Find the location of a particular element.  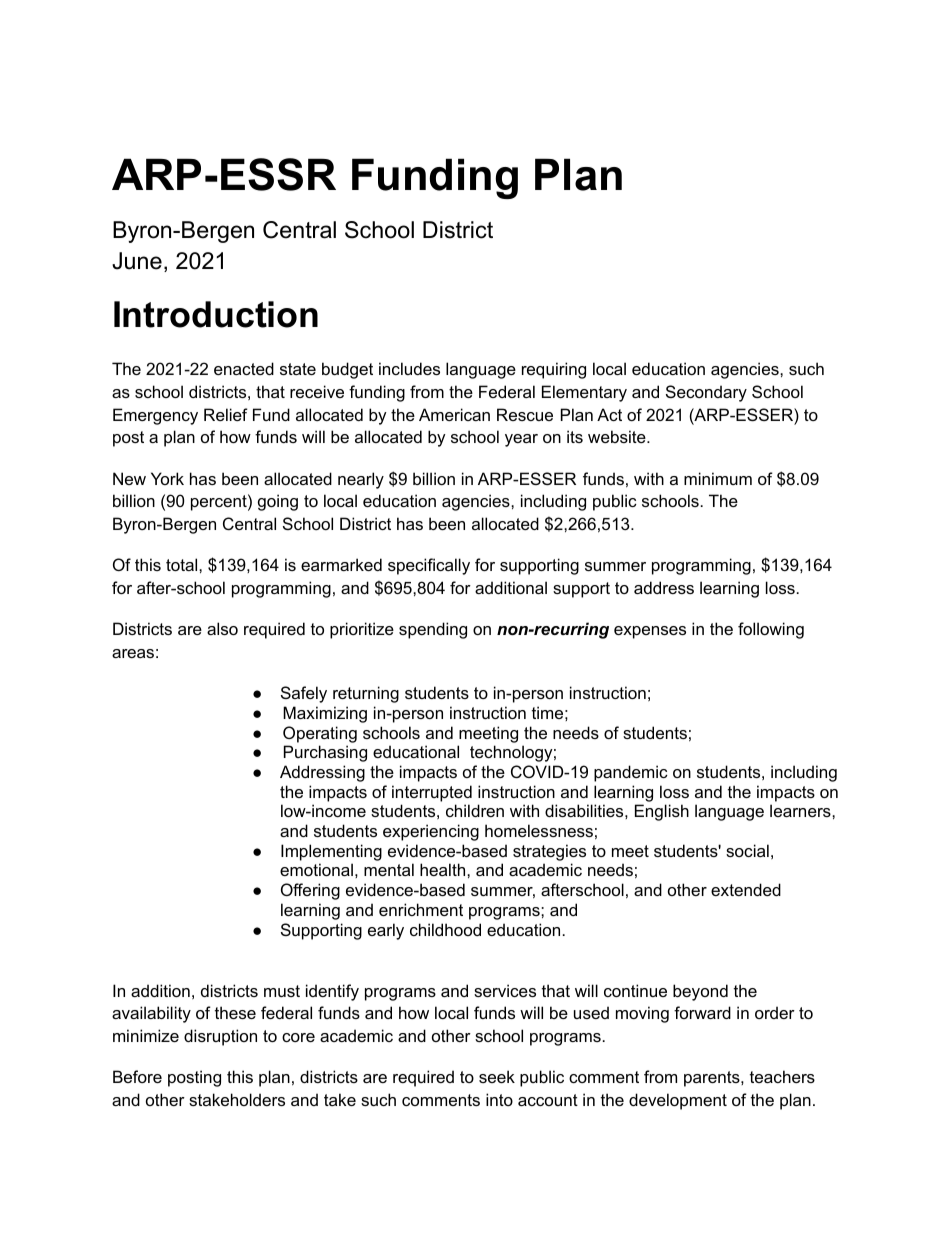

following is located at coordinates (771, 630).
